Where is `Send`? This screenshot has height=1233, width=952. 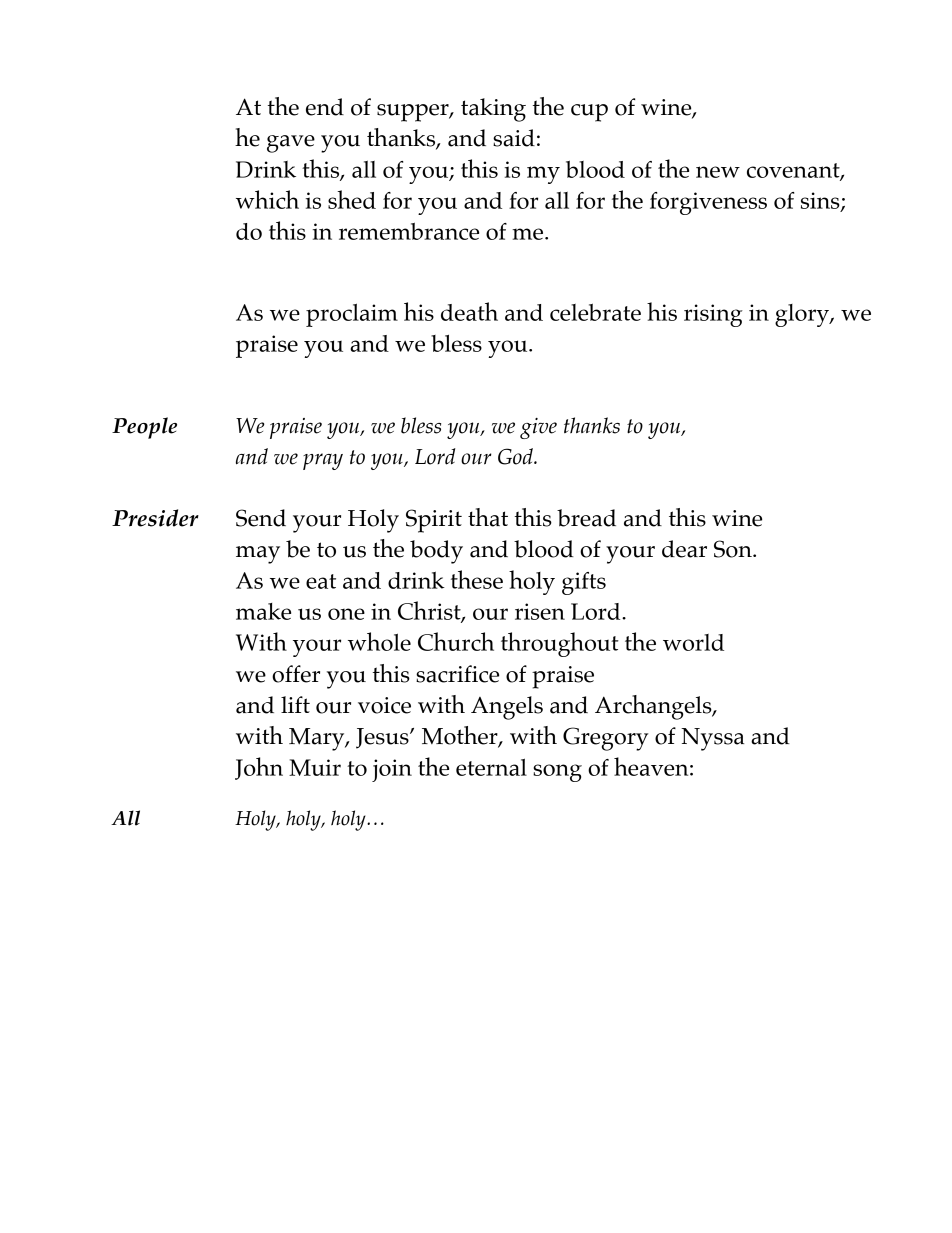
Send is located at coordinates (261, 518).
